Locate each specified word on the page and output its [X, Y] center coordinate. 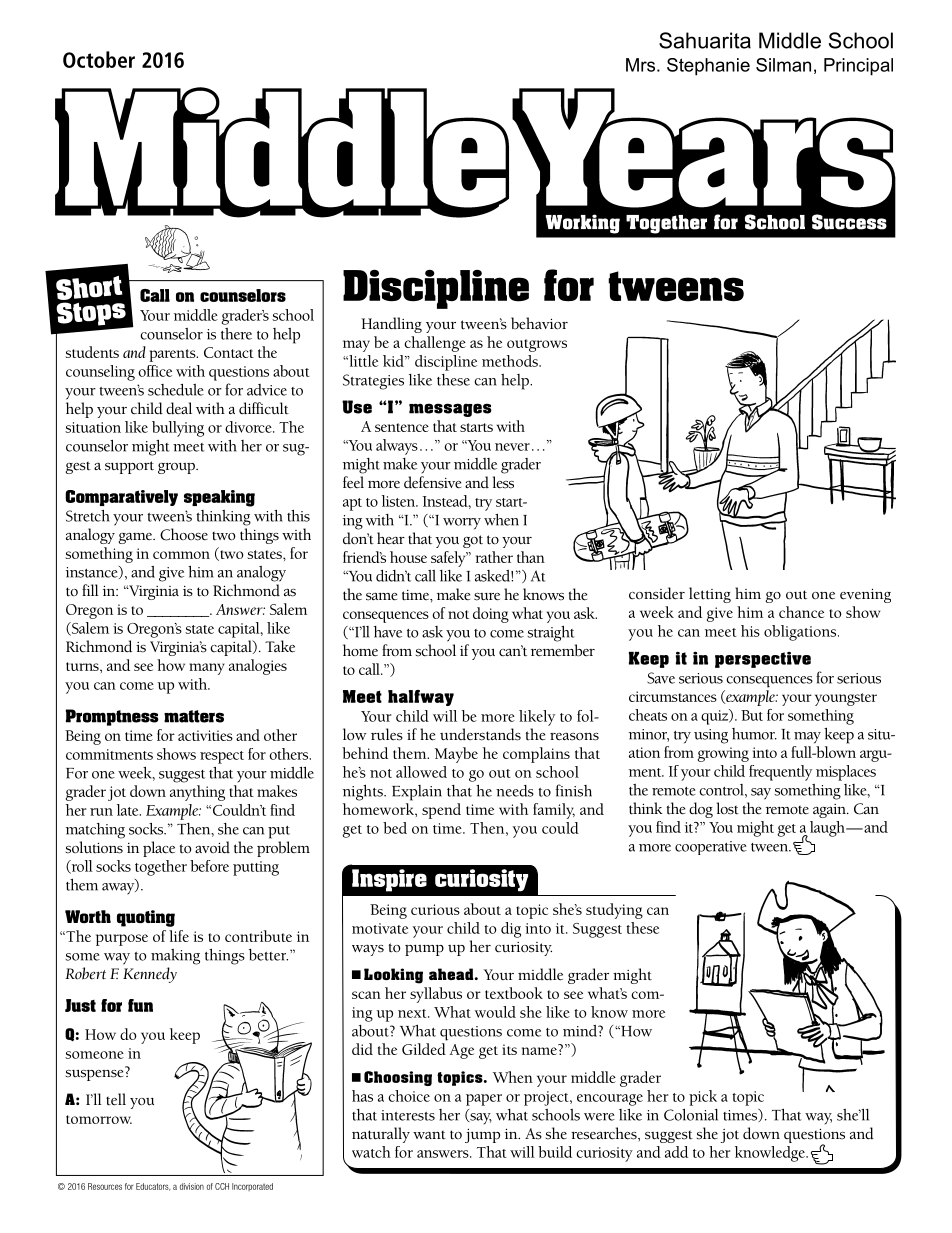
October [99, 59]
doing [491, 615]
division [192, 1186]
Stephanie [708, 67]
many [207, 669]
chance [801, 612]
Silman [783, 65]
